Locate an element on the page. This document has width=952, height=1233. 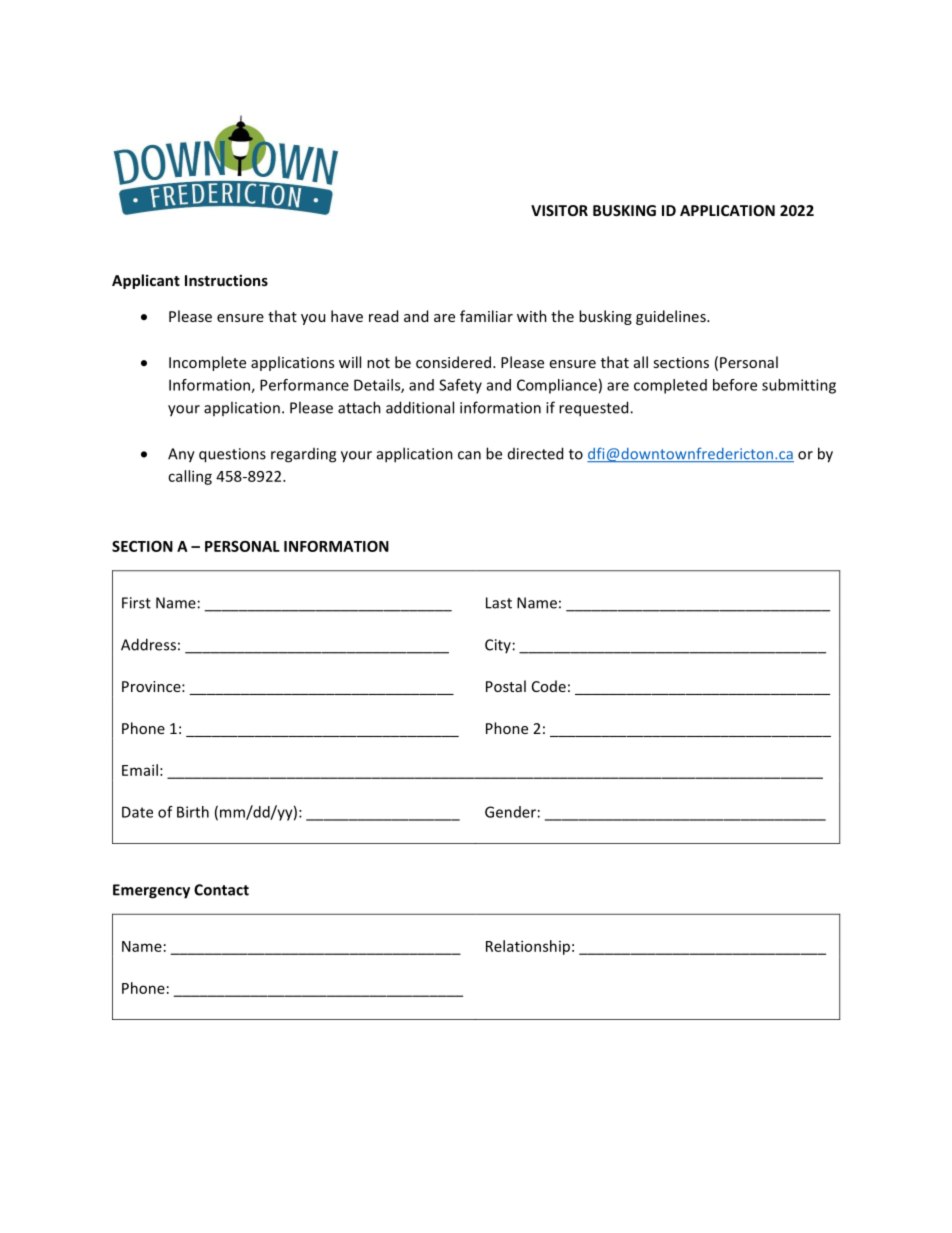
Address is located at coordinates (148, 644).
